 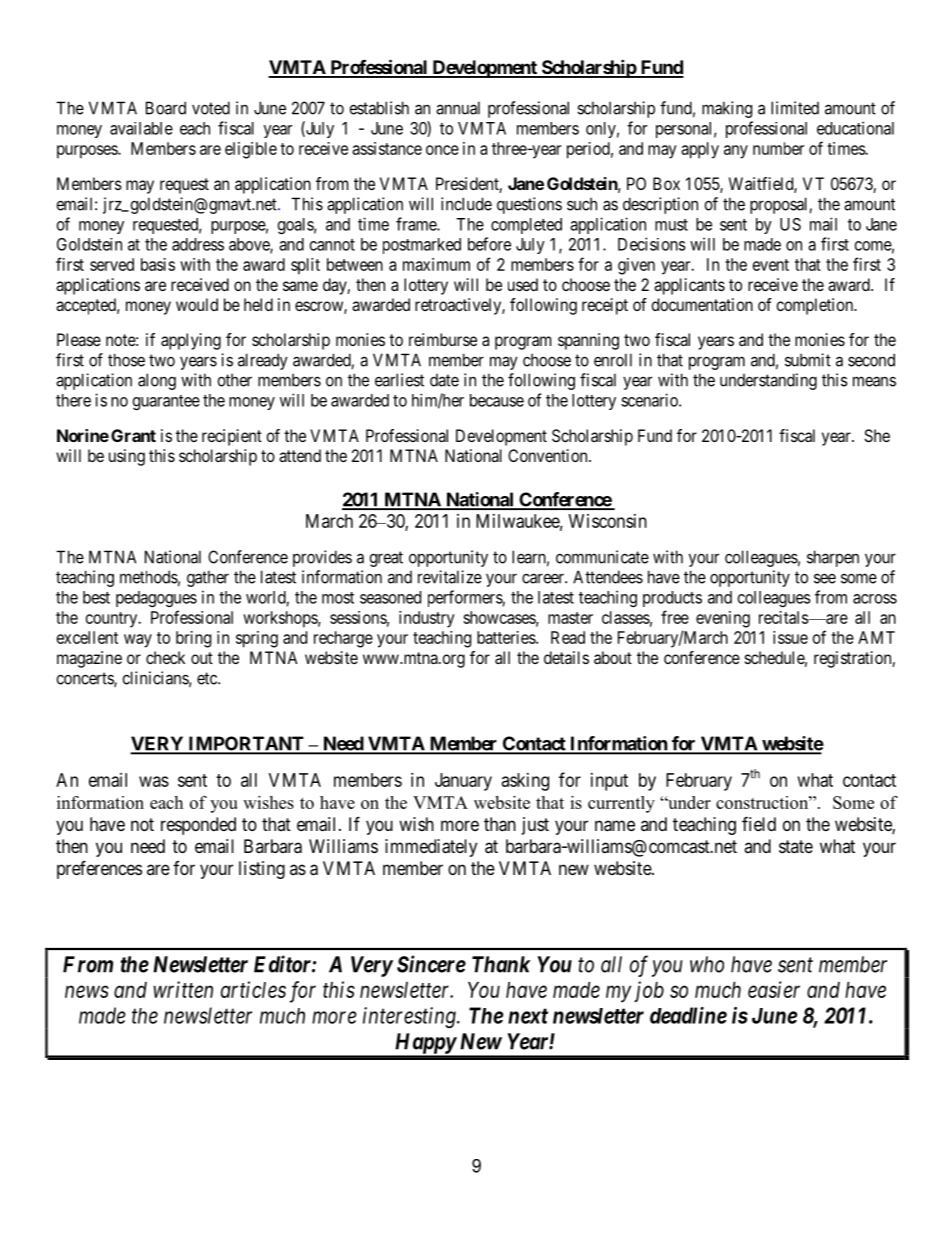 What do you see at coordinates (523, 284) in the document?
I see `used` at bounding box center [523, 284].
